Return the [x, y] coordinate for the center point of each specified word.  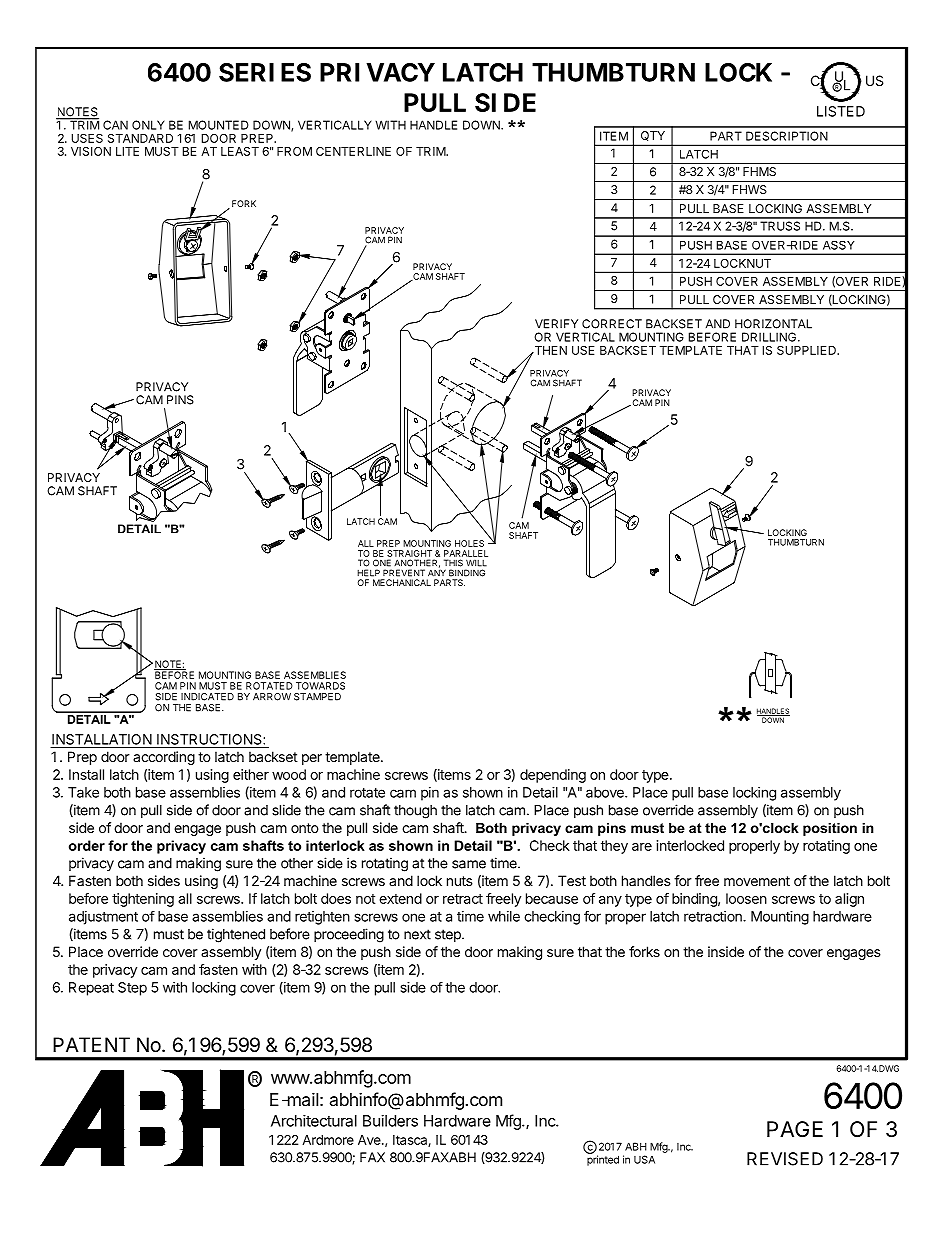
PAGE [795, 1129]
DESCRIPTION [787, 136]
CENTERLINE [353, 151]
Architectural [314, 1121]
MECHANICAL [402, 582]
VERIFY [556, 324]
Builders [390, 1121]
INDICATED [207, 697]
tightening [143, 900]
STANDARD [140, 138]
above [606, 792]
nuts [460, 881]
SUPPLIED [807, 350]
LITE [127, 151]
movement [757, 881]
